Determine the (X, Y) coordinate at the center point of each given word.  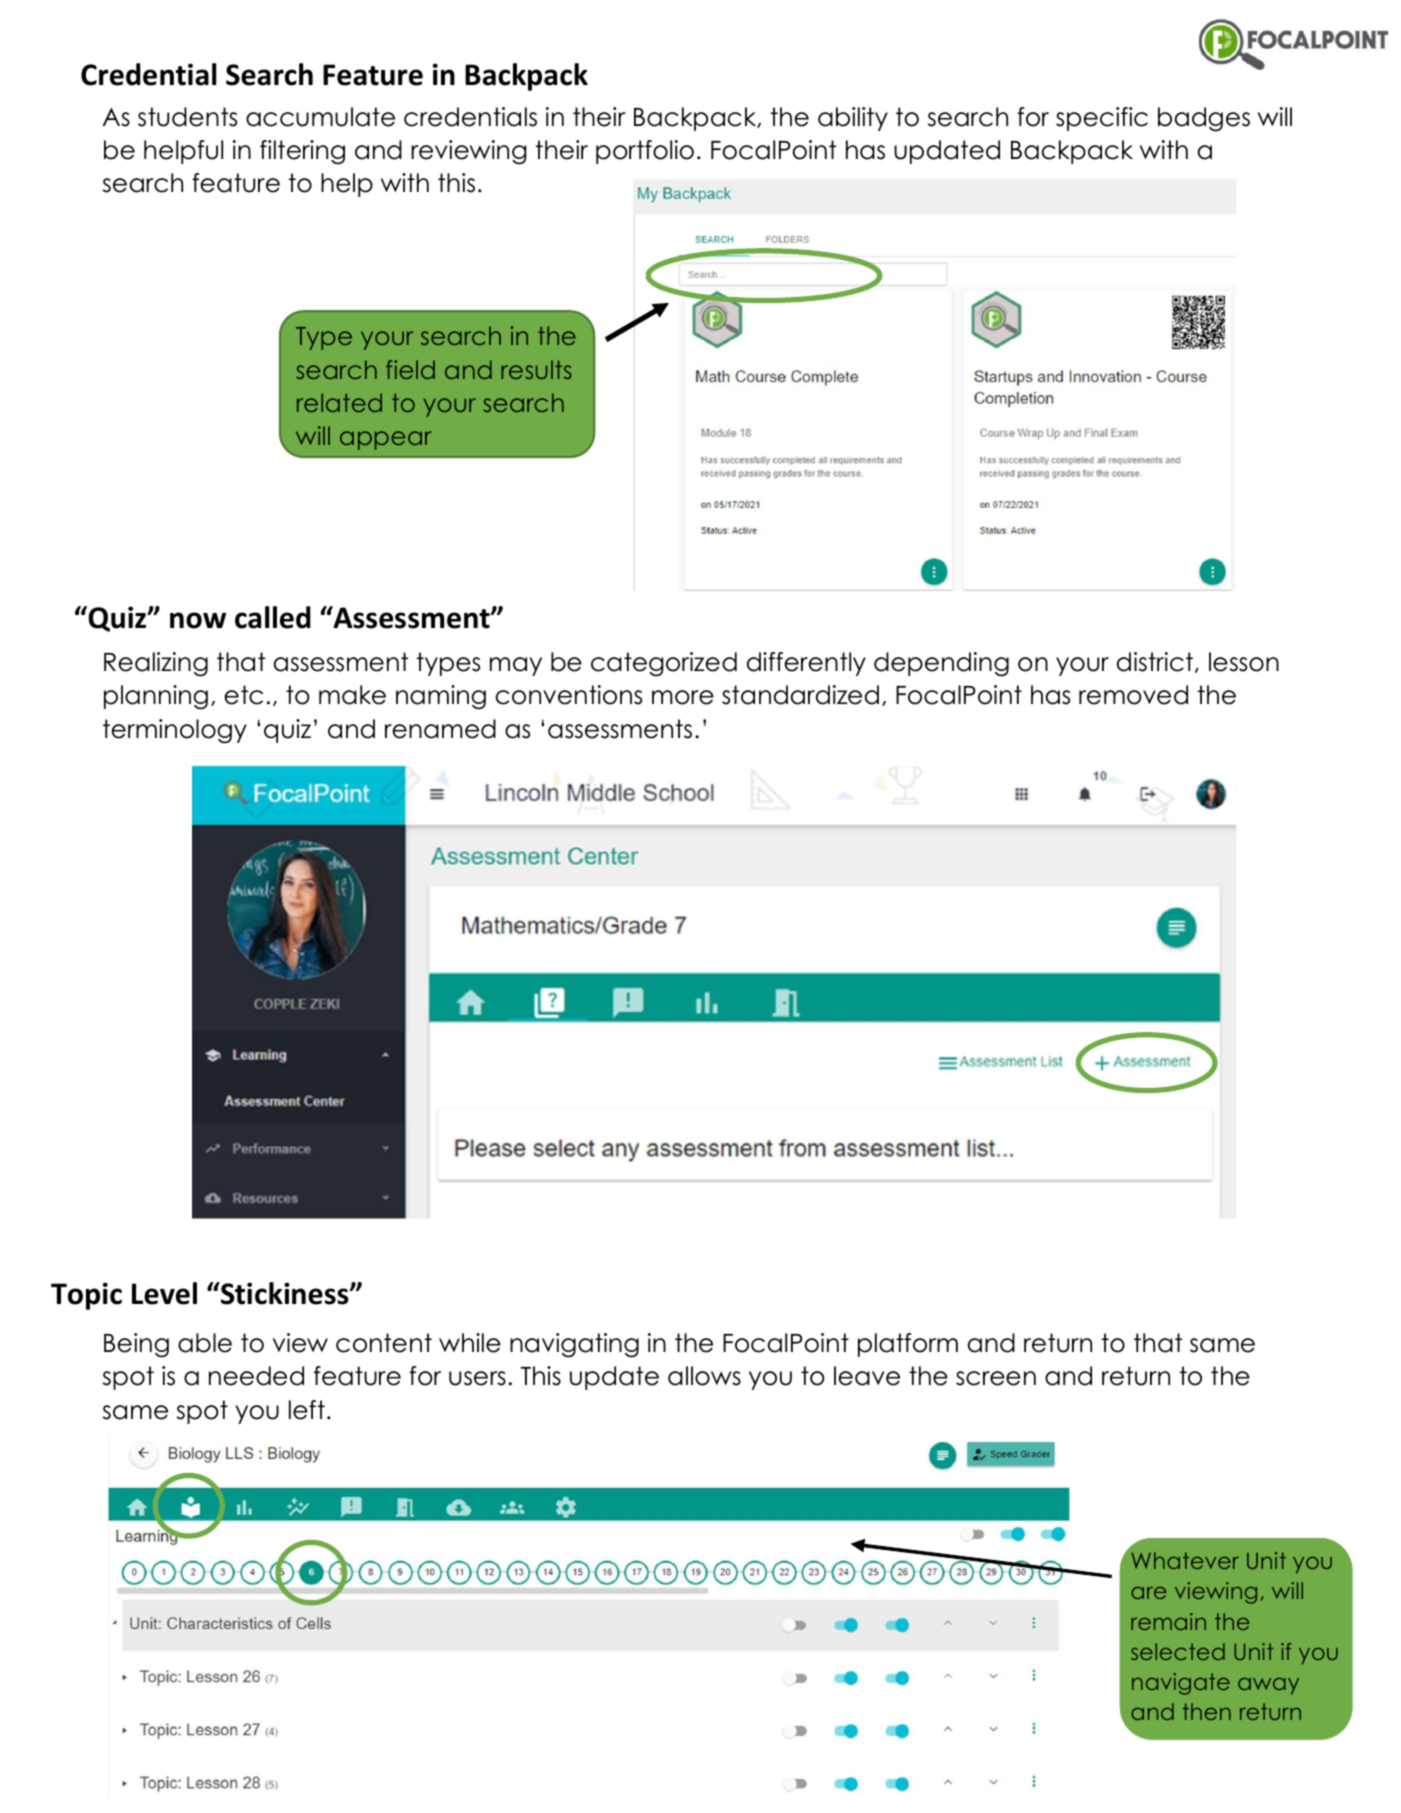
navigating (574, 1345)
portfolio (645, 152)
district (1155, 662)
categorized (664, 664)
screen (996, 1378)
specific (1102, 119)
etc (243, 695)
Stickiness (285, 1293)
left (307, 1410)
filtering (302, 152)
